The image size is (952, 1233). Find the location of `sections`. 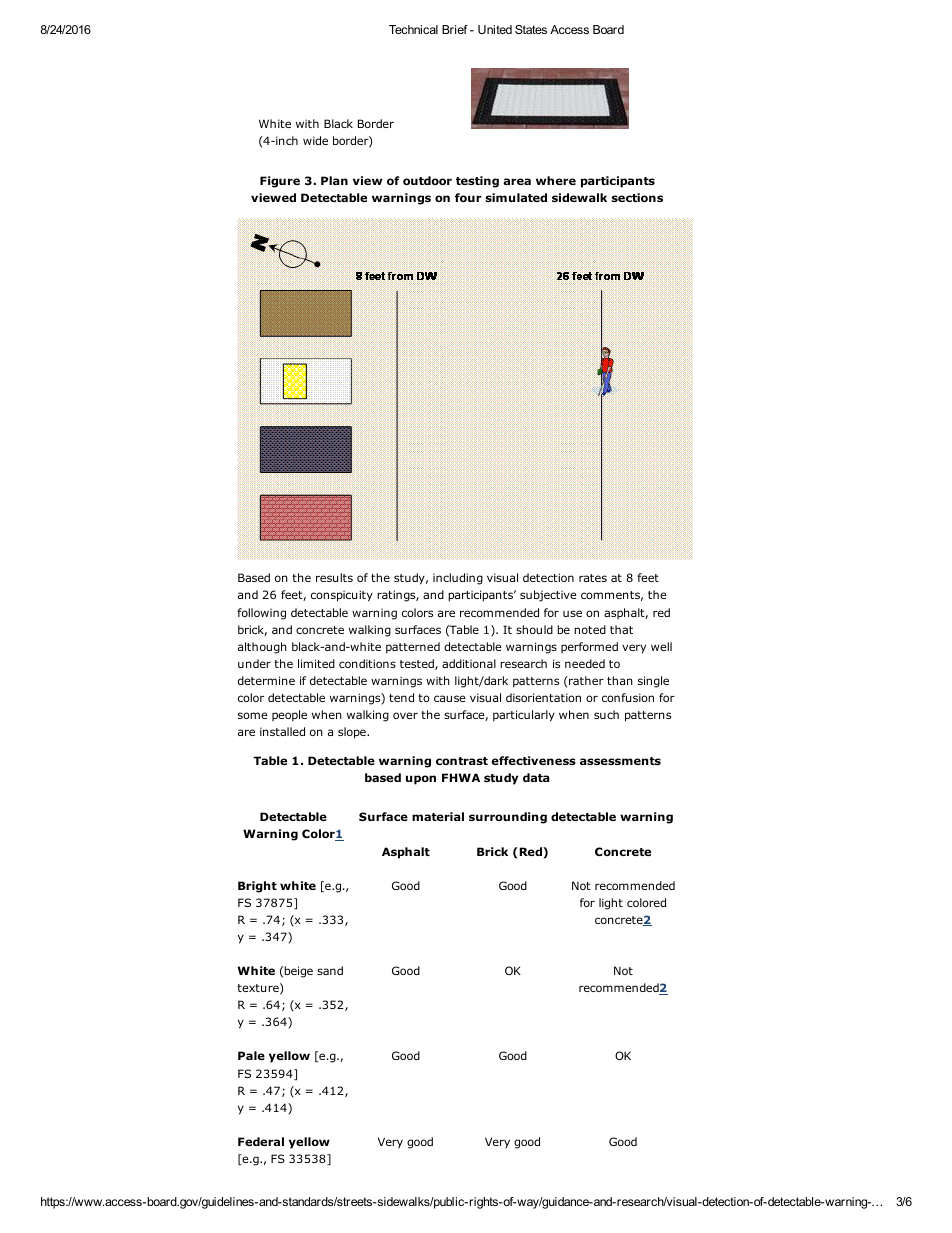

sections is located at coordinates (637, 197).
